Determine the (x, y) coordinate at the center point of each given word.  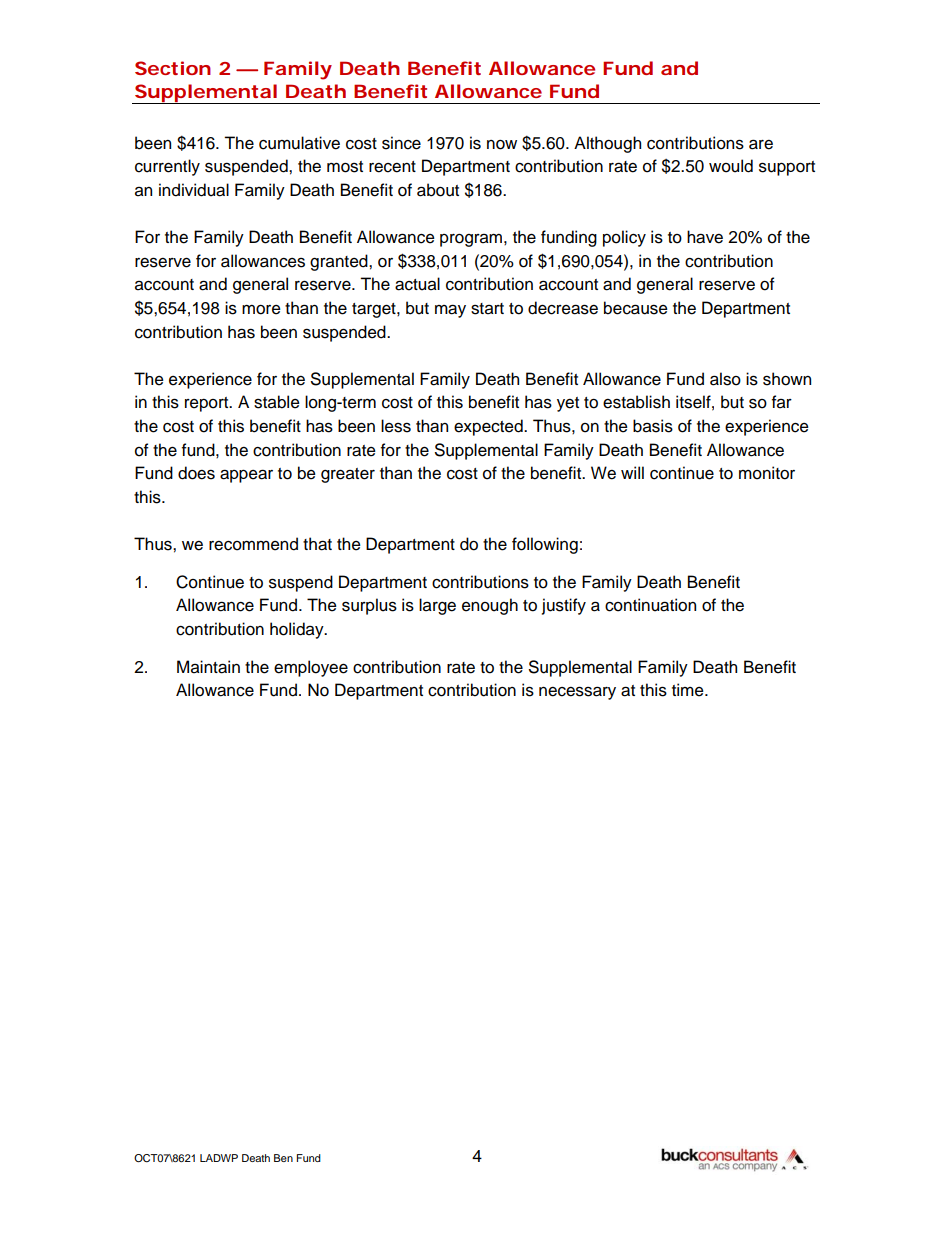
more (261, 310)
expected (489, 427)
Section (173, 68)
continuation (650, 605)
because (636, 308)
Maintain (208, 667)
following (545, 545)
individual (194, 190)
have (705, 237)
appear (246, 476)
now (502, 145)
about (438, 190)
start (487, 309)
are (761, 144)
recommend (253, 544)
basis (653, 426)
